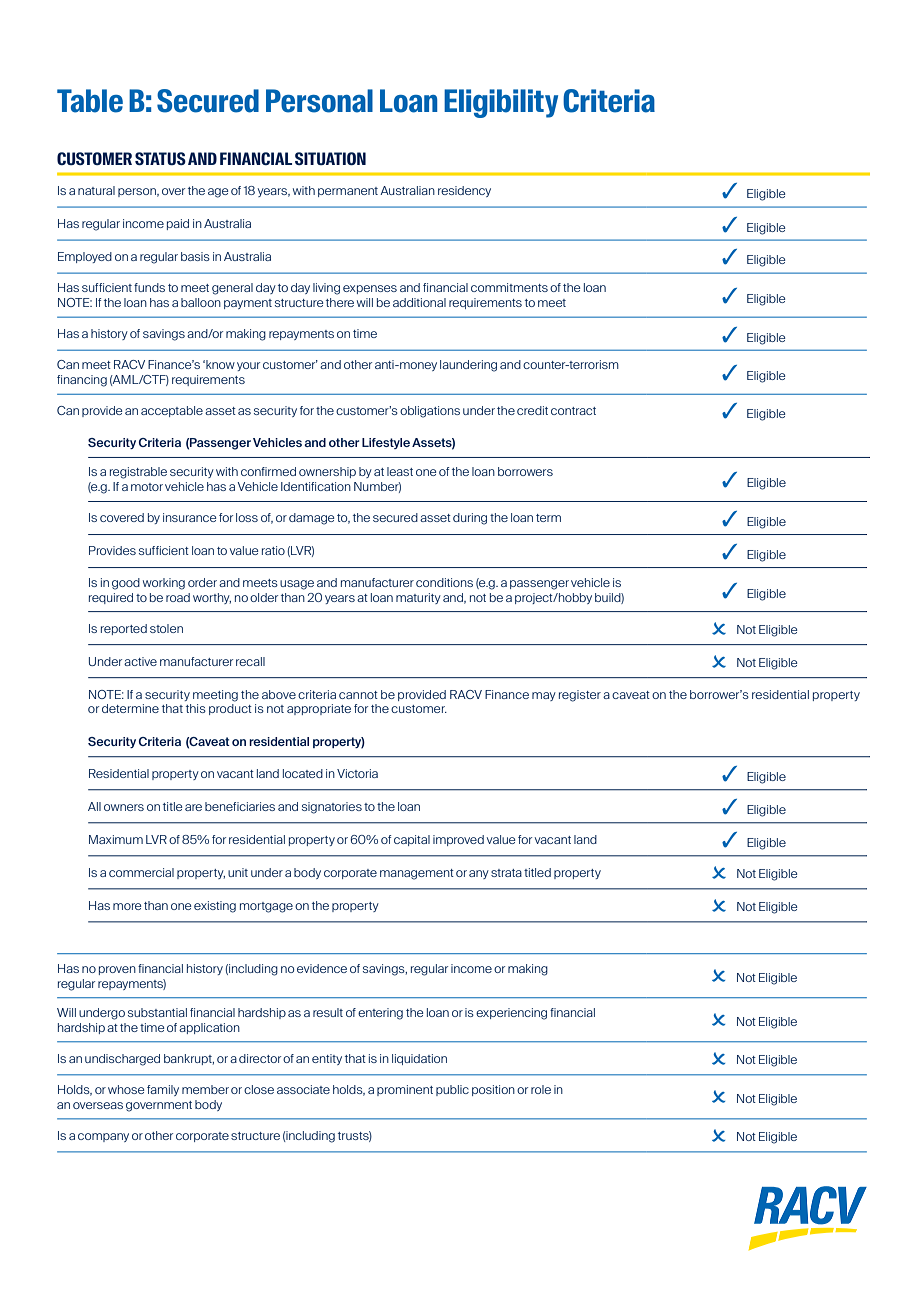  Describe the element at coordinates (193, 807) in the screenshot. I see `are` at that location.
